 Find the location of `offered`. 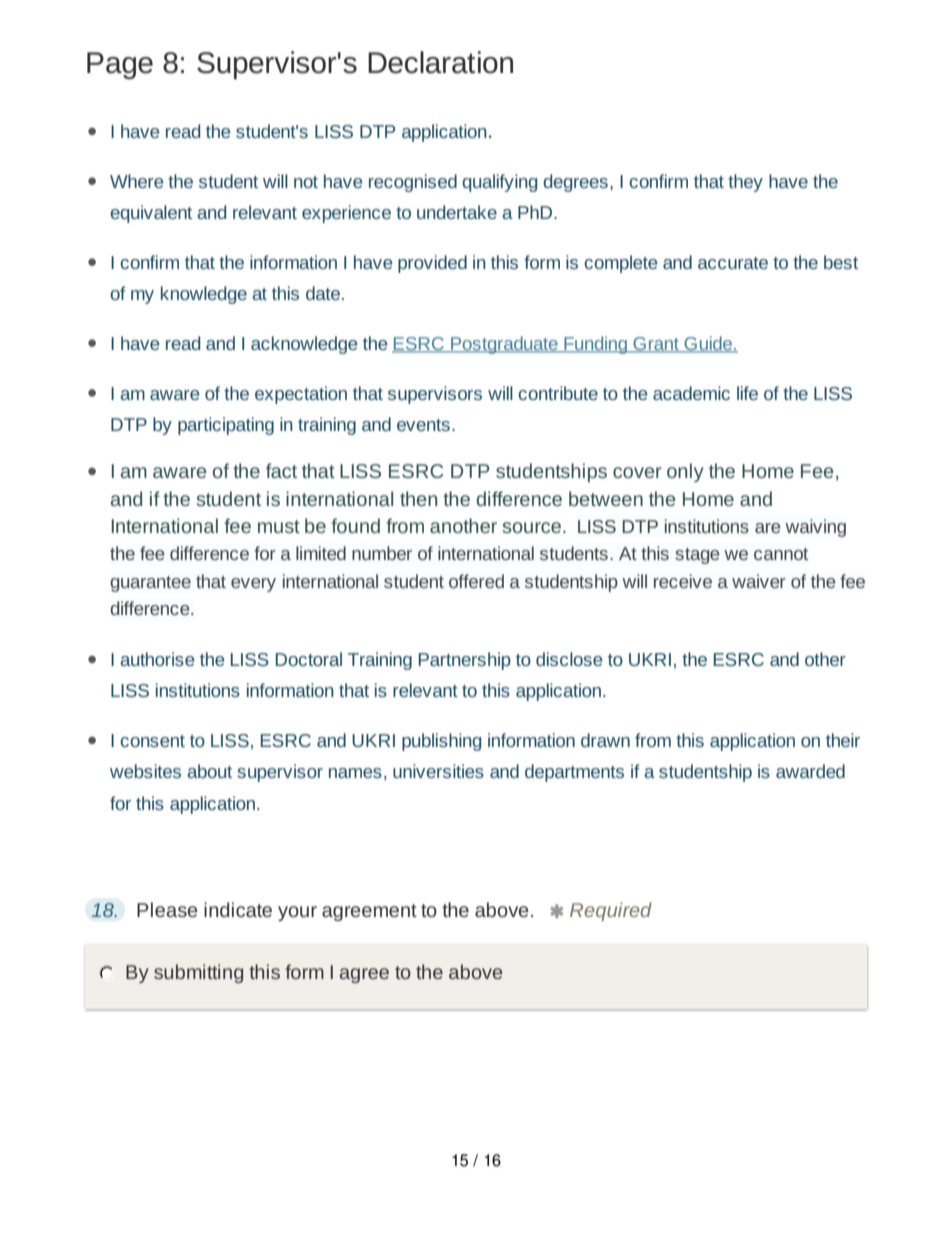

offered is located at coordinates (476, 581).
